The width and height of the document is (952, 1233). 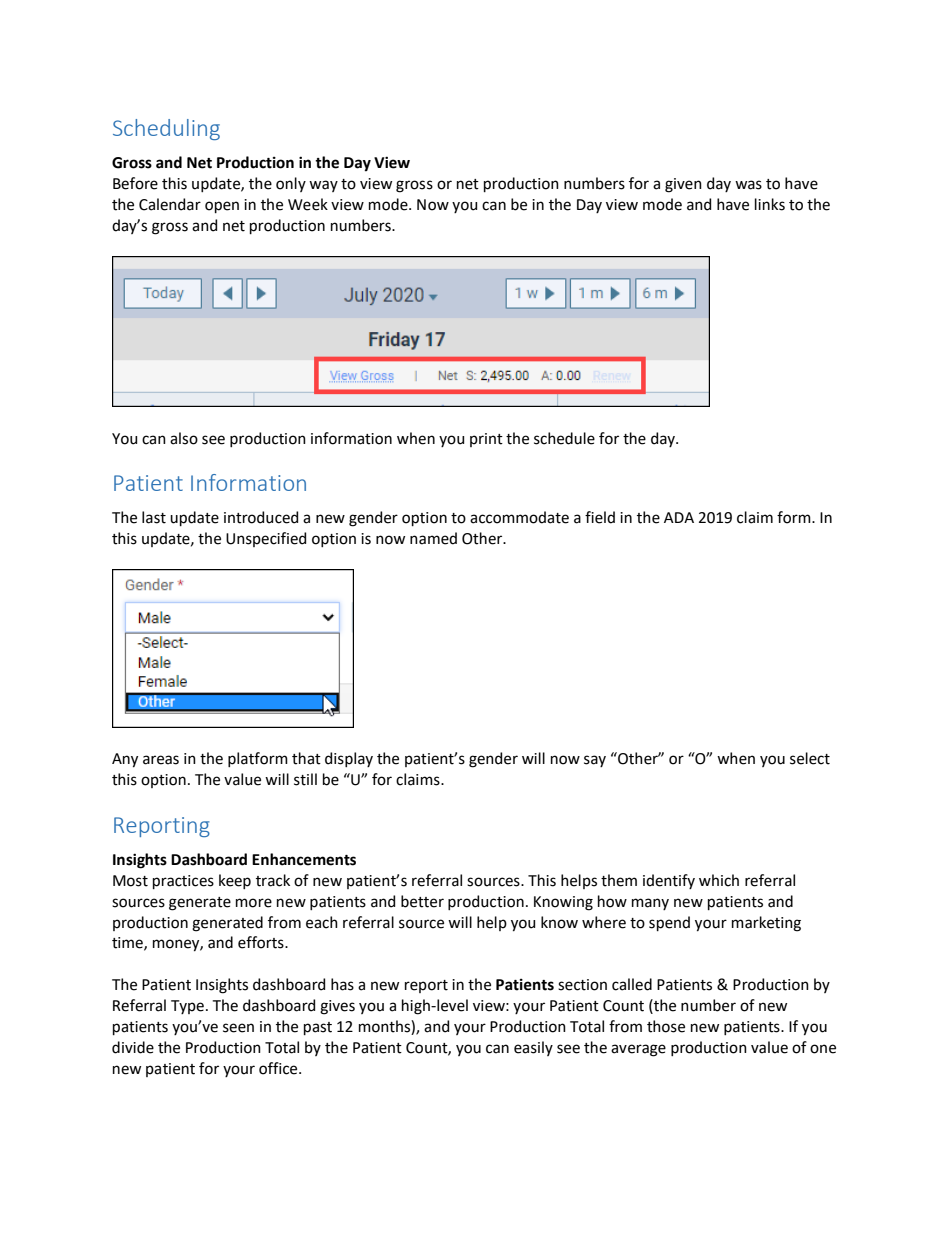 I want to click on was, so click(x=748, y=185).
